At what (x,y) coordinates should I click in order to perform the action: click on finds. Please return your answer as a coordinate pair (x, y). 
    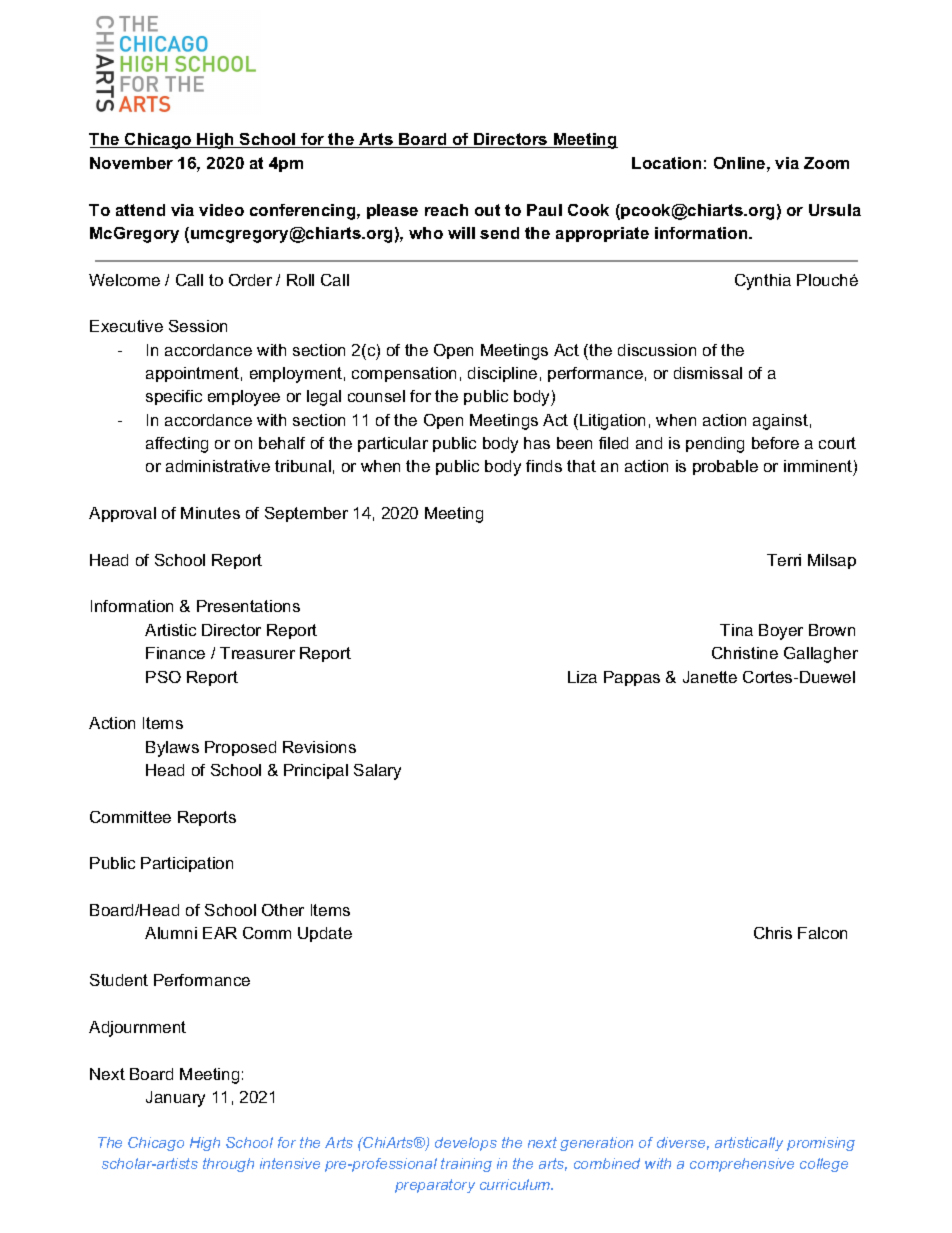
    Looking at the image, I should click on (544, 466).
